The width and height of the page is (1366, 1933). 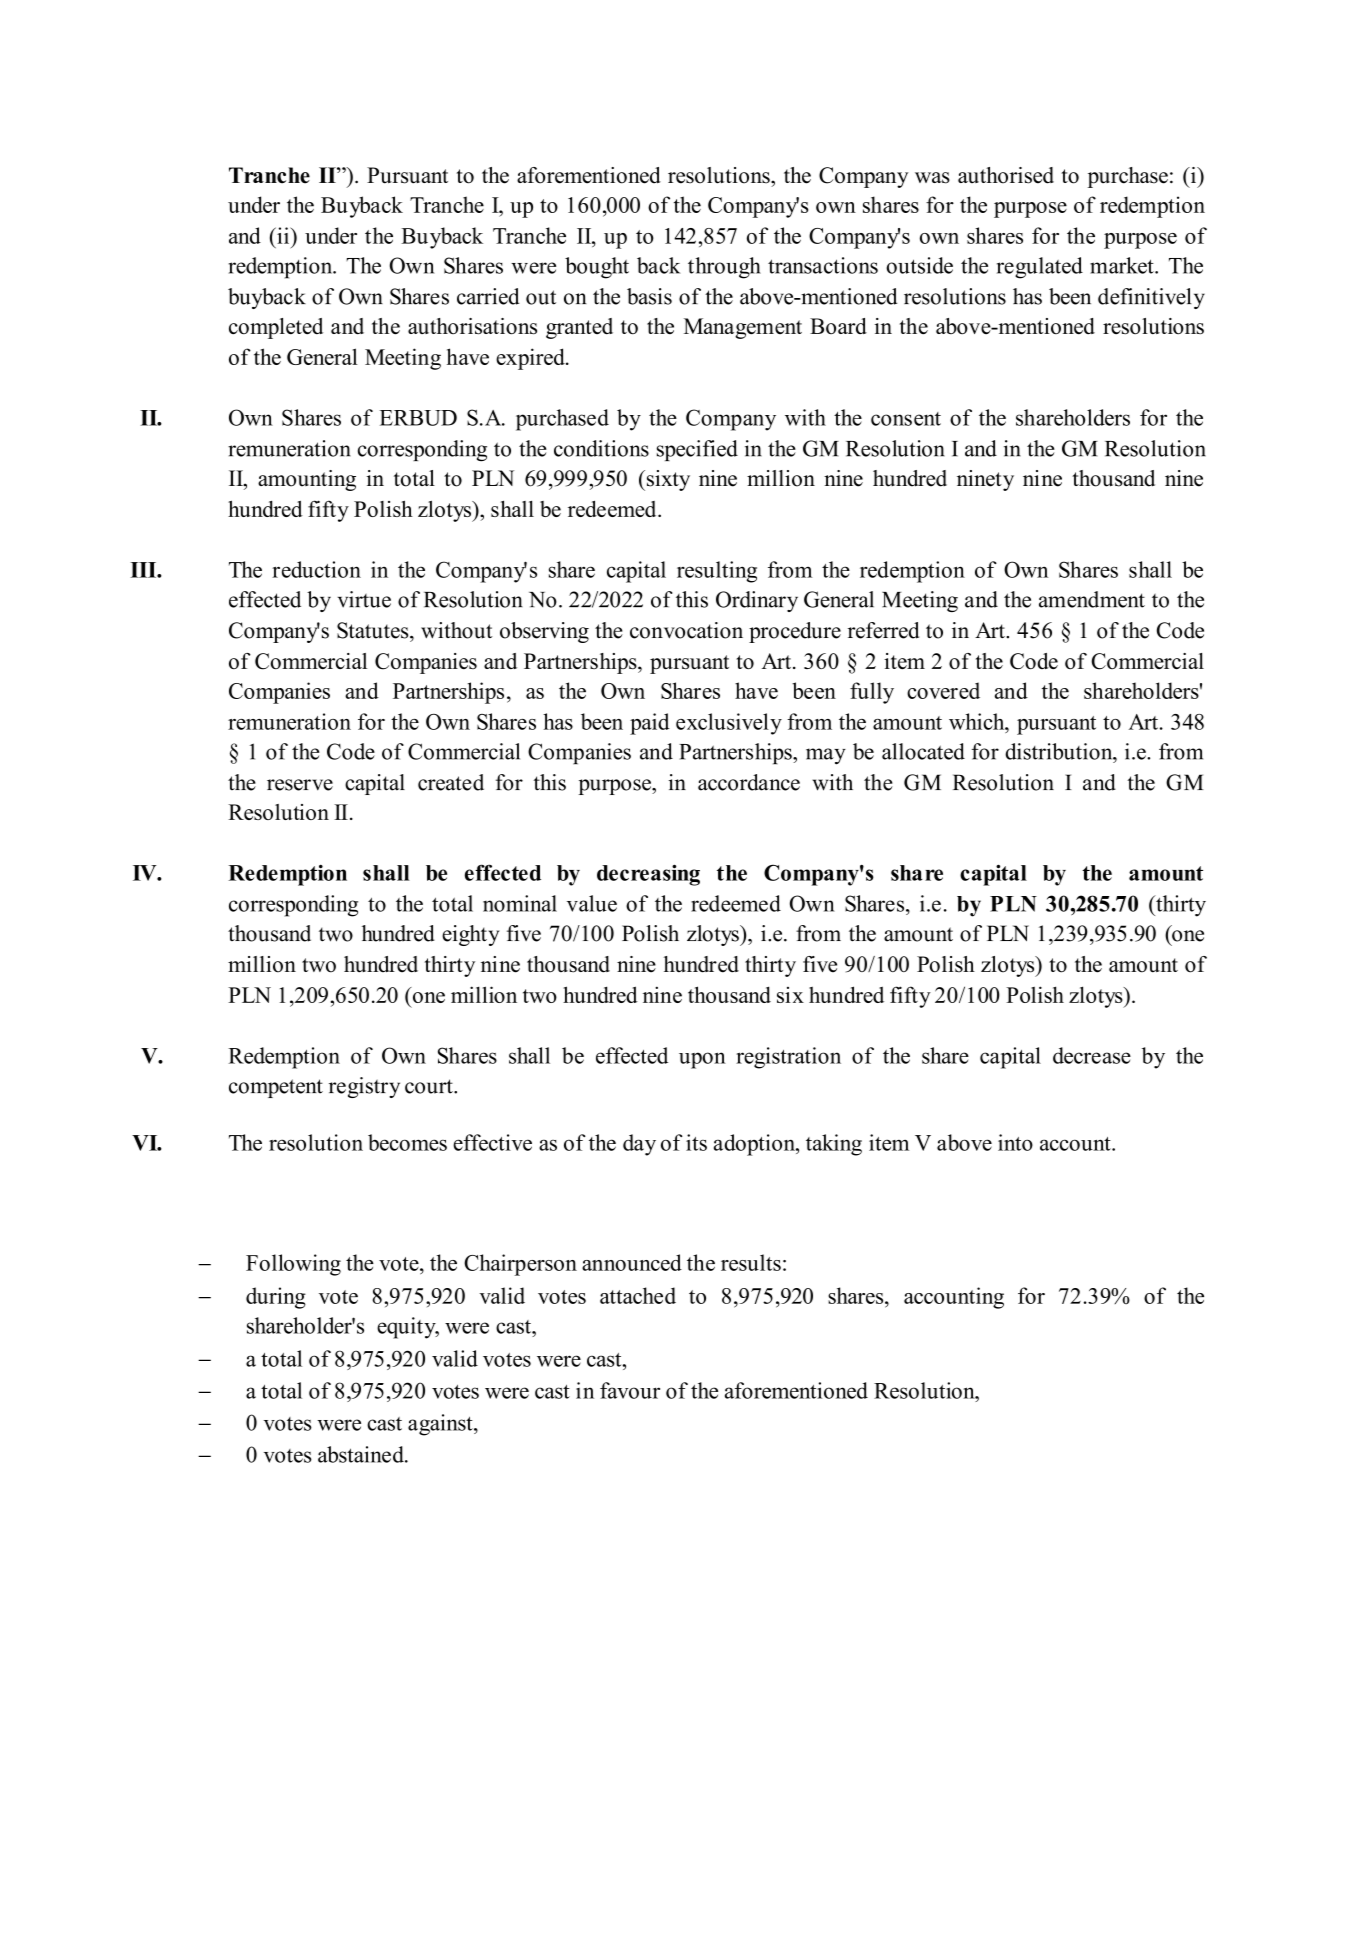 I want to click on authorised, so click(x=1006, y=175).
